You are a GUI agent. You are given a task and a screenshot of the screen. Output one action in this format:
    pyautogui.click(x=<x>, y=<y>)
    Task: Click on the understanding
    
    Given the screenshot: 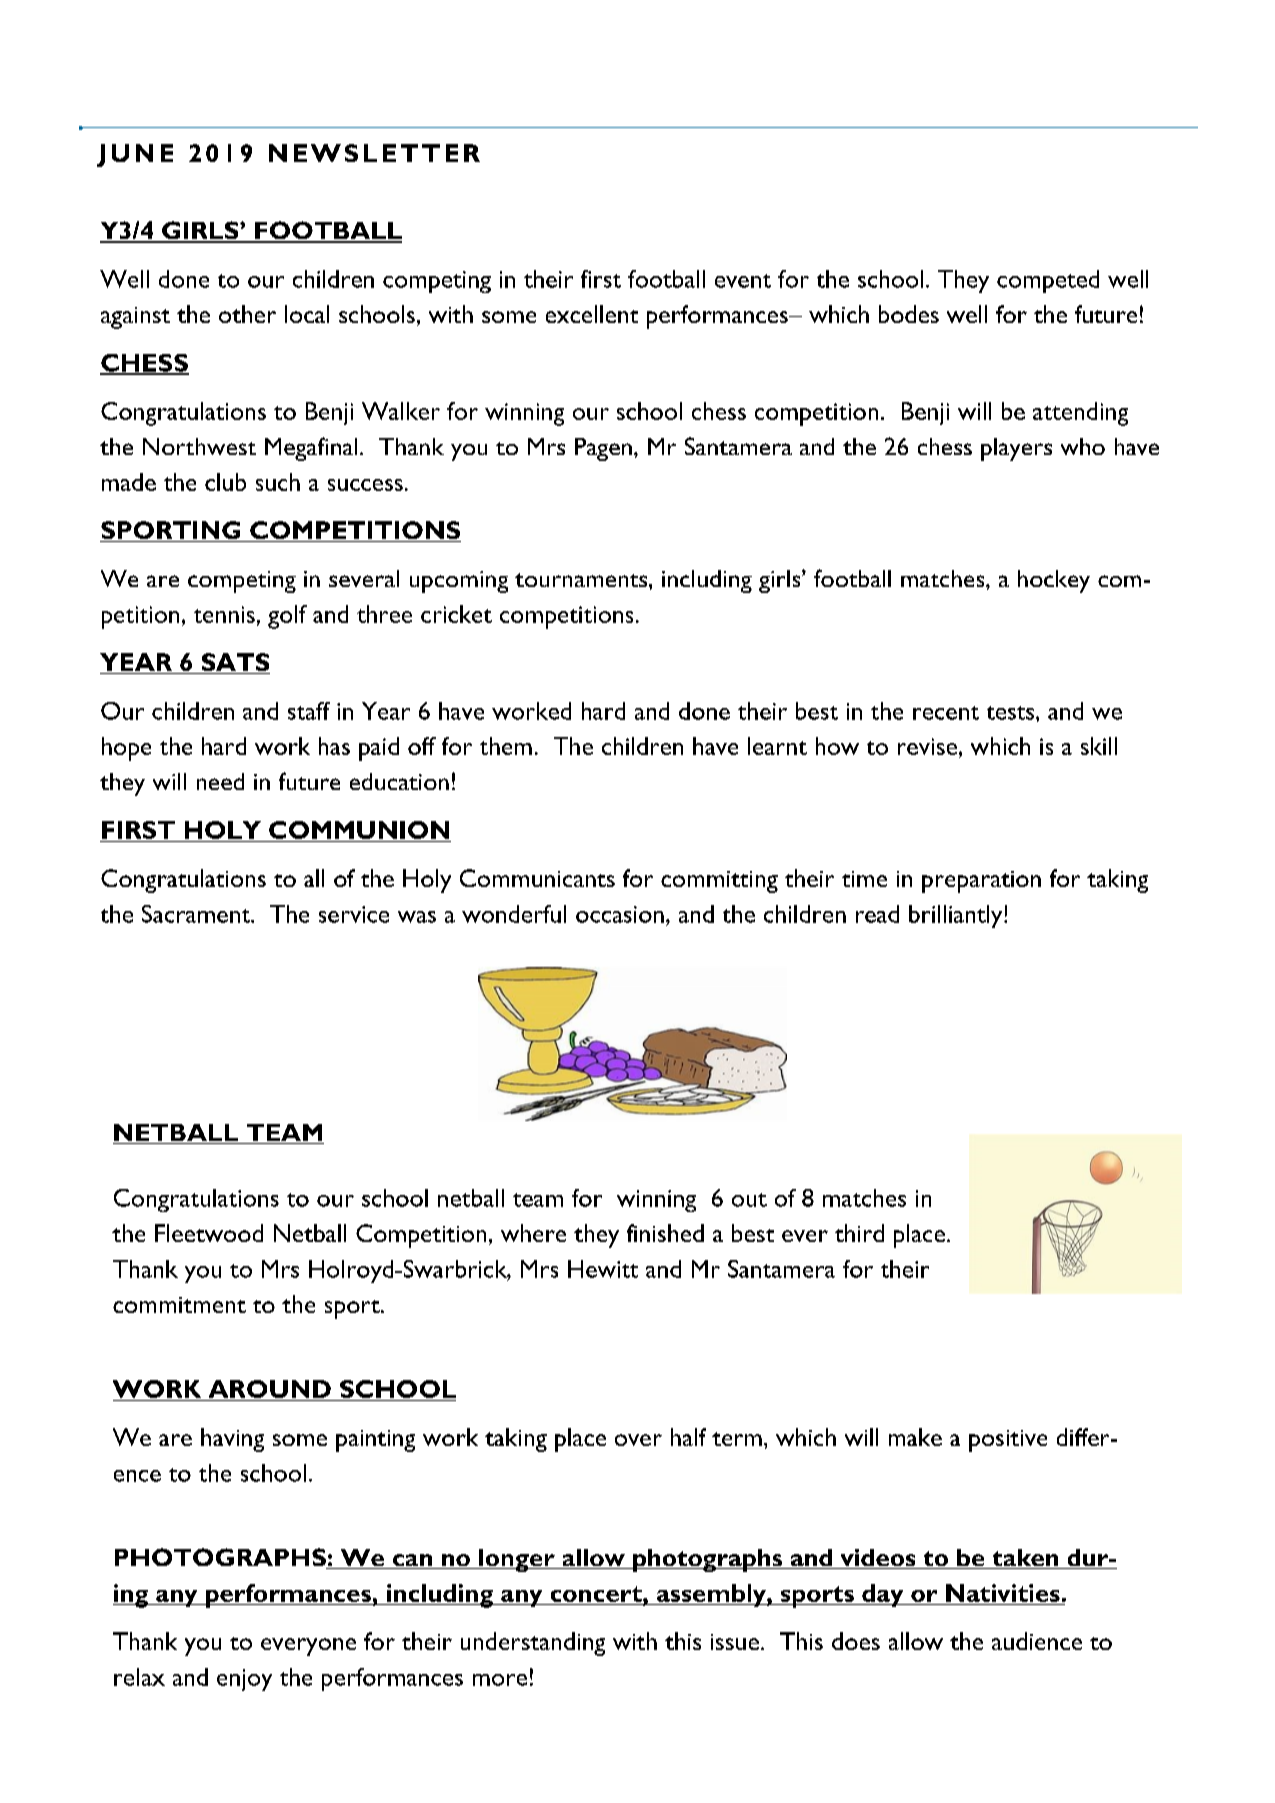 What is the action you would take?
    pyautogui.click(x=533, y=1644)
